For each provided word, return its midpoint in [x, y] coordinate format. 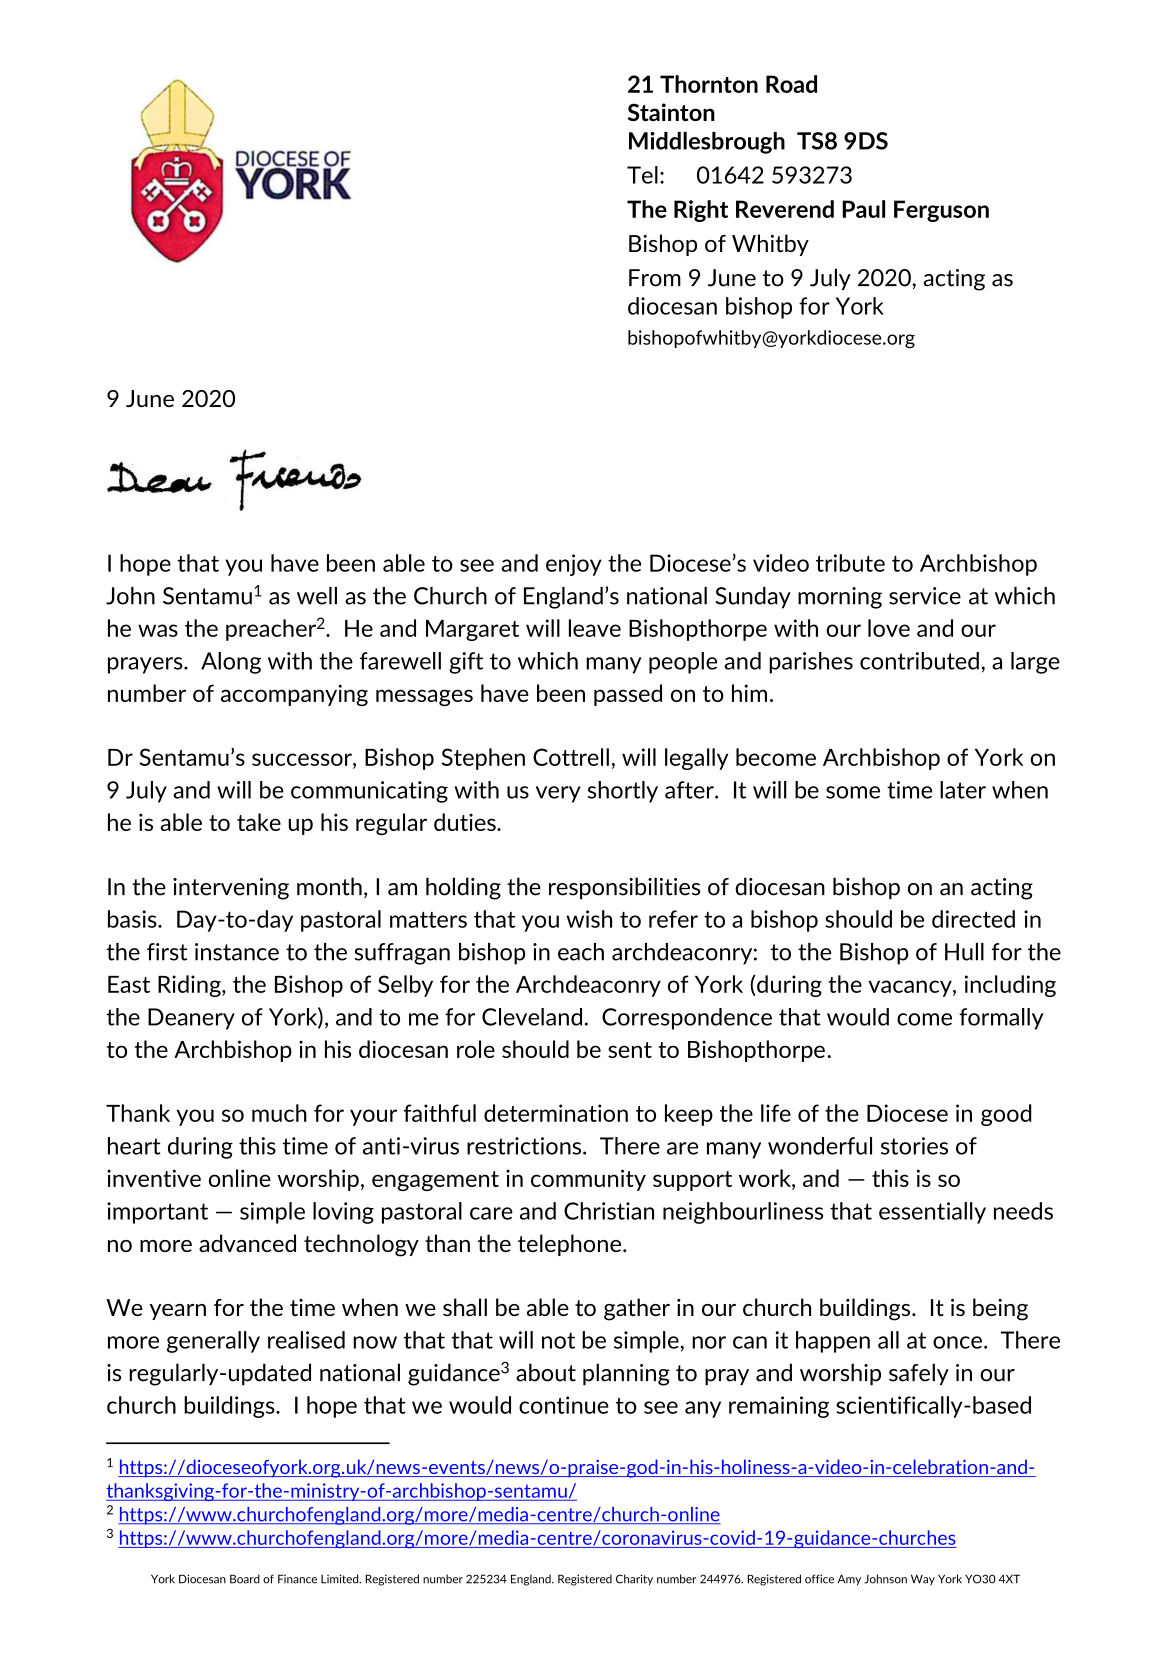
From [655, 278]
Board [245, 1579]
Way [923, 1579]
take [259, 822]
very [558, 794]
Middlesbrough [707, 143]
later [963, 790]
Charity [634, 1579]
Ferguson [941, 211]
